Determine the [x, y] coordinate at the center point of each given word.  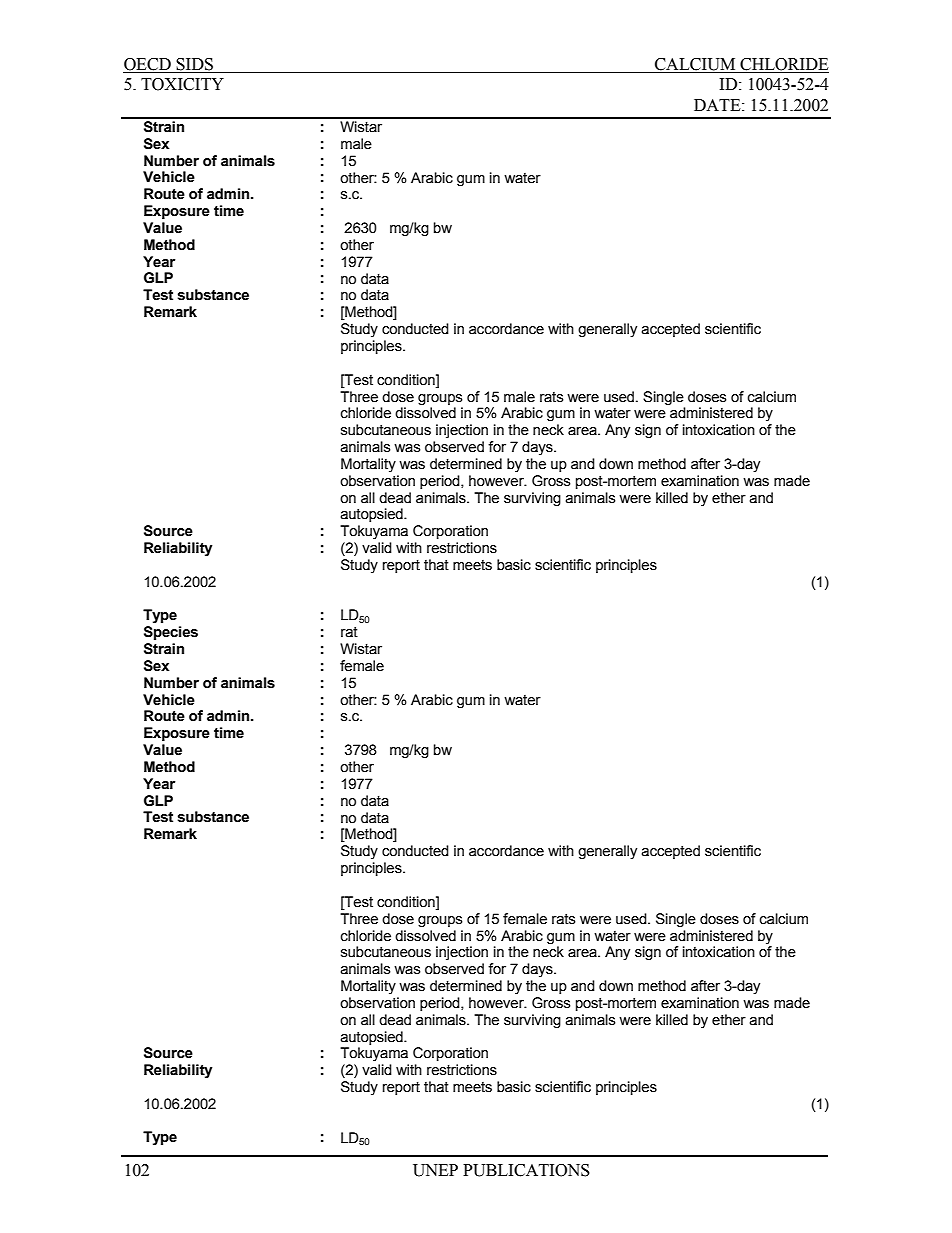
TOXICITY [182, 84]
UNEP [435, 1170]
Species [171, 633]
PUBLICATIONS [526, 1170]
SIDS [195, 65]
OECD [148, 65]
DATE [718, 105]
